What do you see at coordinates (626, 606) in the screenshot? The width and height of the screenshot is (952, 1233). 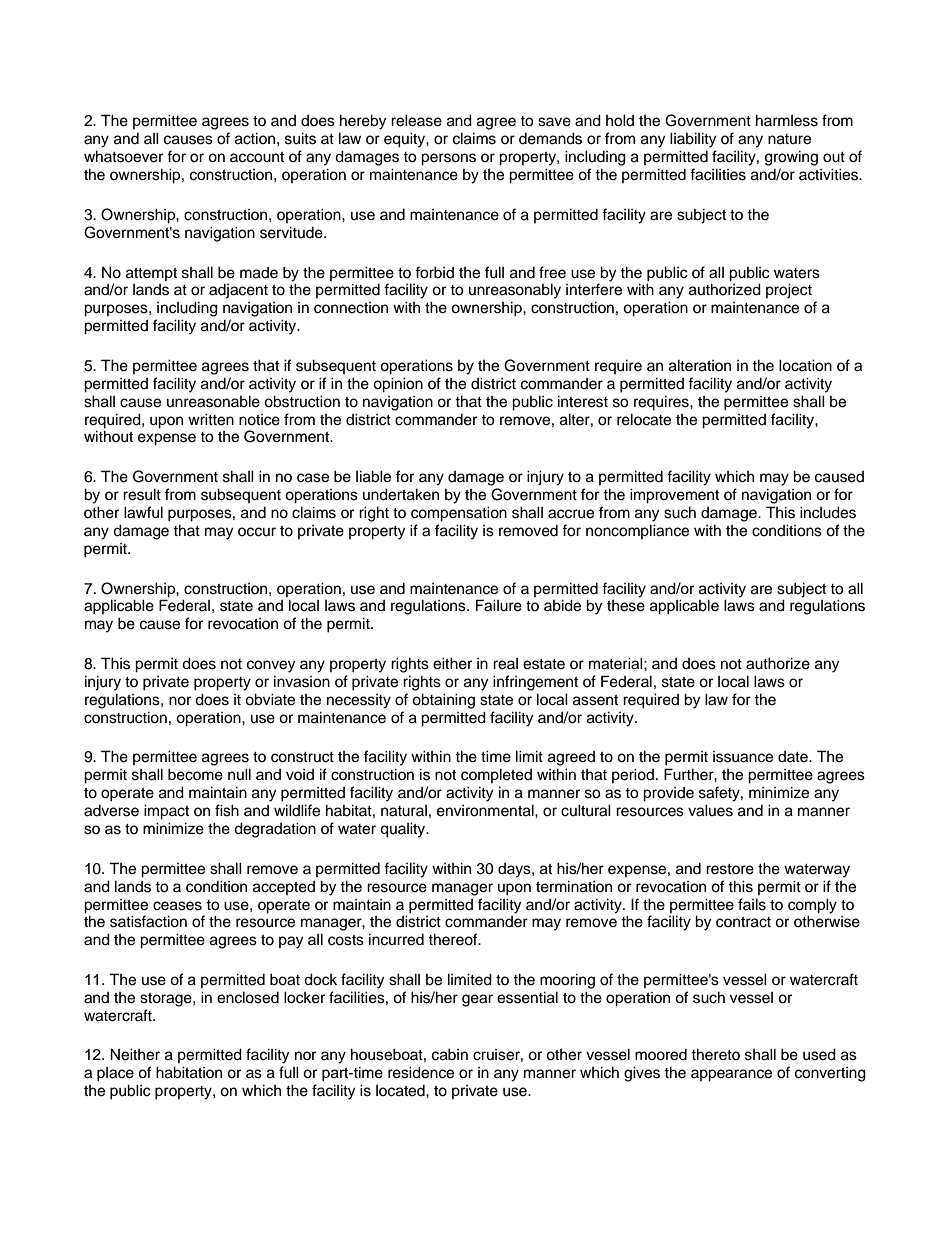 I see `these` at bounding box center [626, 606].
